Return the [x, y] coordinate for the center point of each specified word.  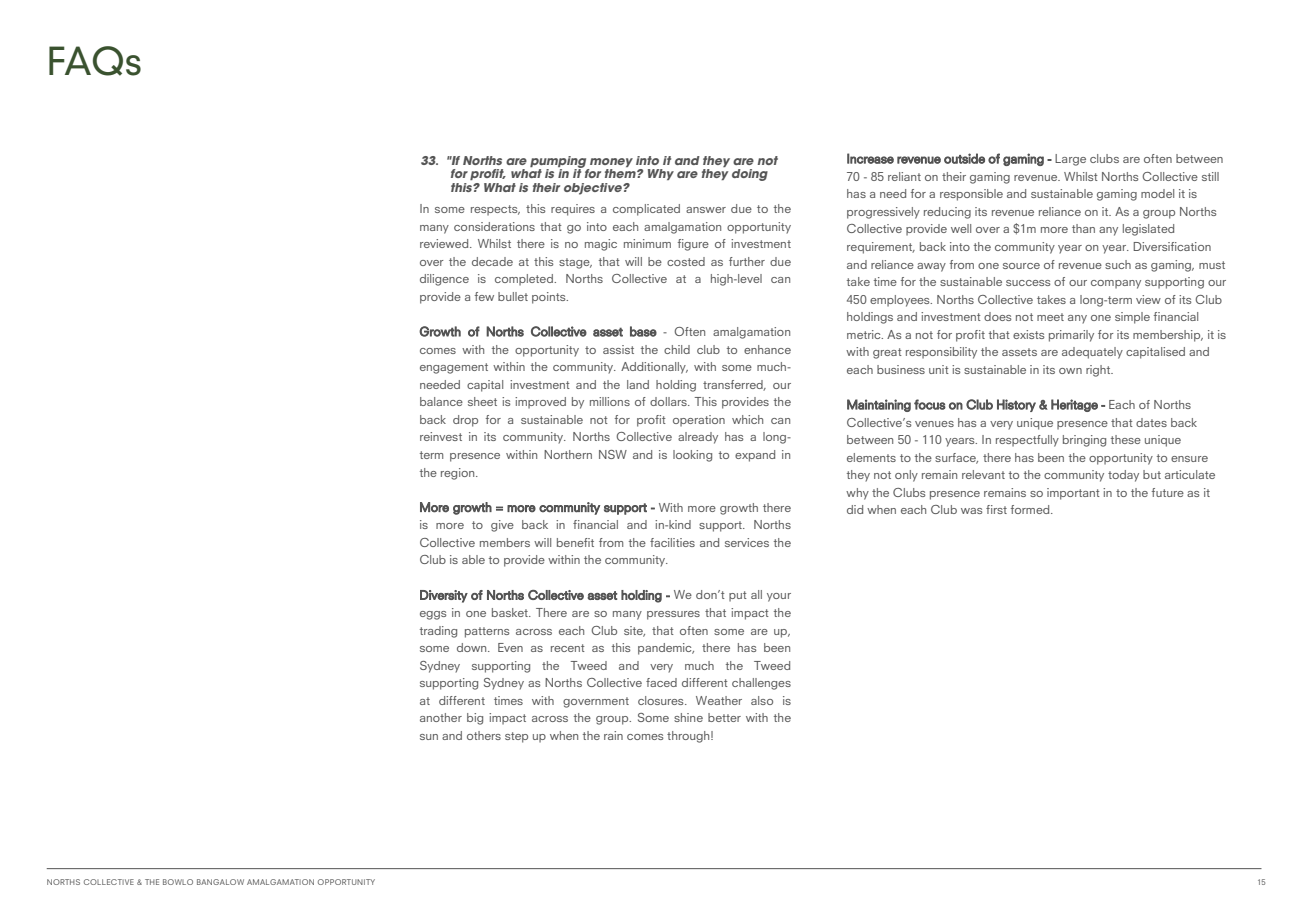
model [1157, 193]
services [747, 542]
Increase [870, 158]
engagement [454, 368]
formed [1031, 509]
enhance [767, 349]
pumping [559, 163]
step [516, 737]
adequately [1092, 353]
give [502, 526]
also [762, 700]
